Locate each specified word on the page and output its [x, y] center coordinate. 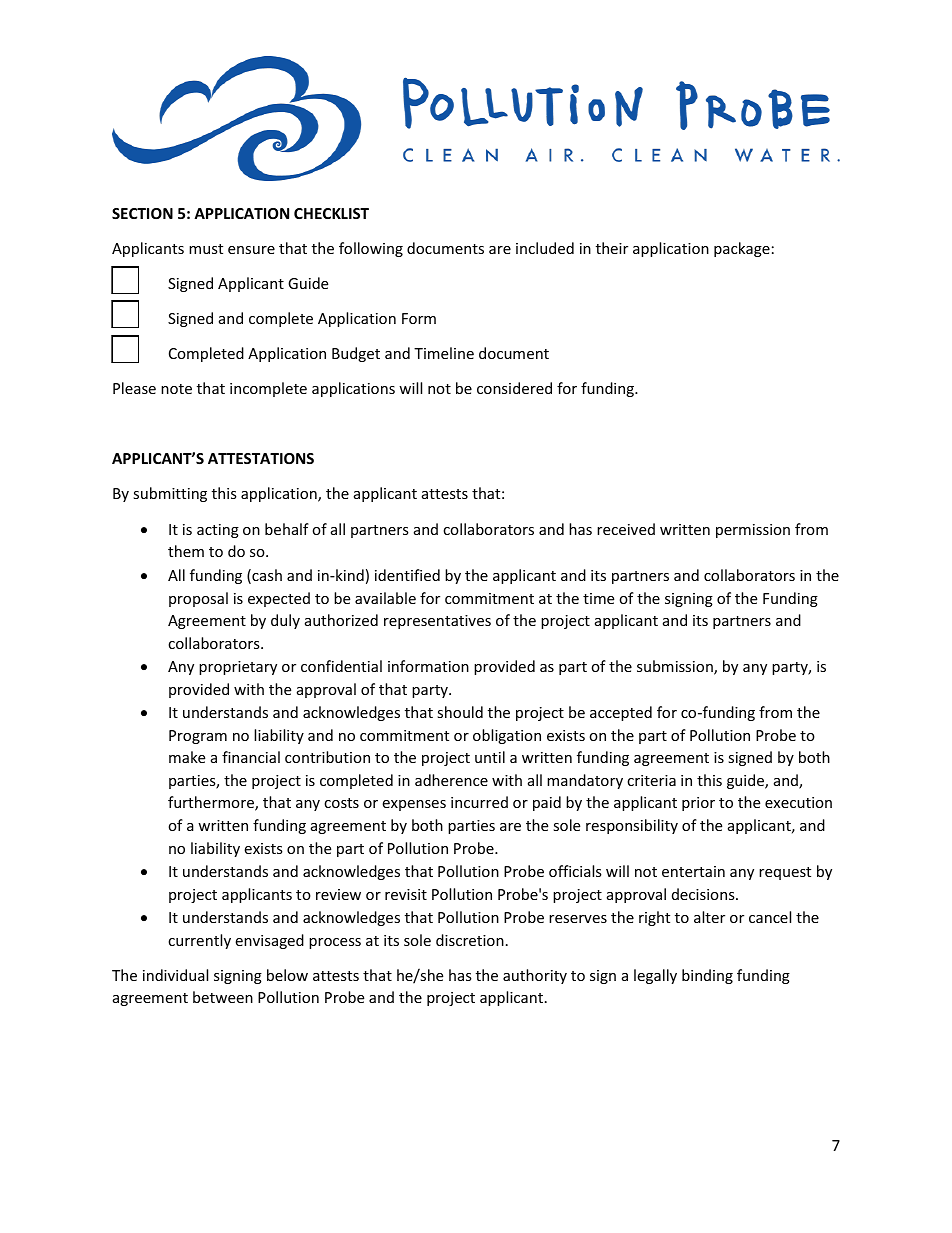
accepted [621, 713]
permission [753, 531]
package [742, 249]
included [545, 248]
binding [707, 976]
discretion [470, 940]
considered [514, 388]
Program [198, 737]
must [206, 249]
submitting [170, 494]
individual [175, 975]
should [460, 712]
